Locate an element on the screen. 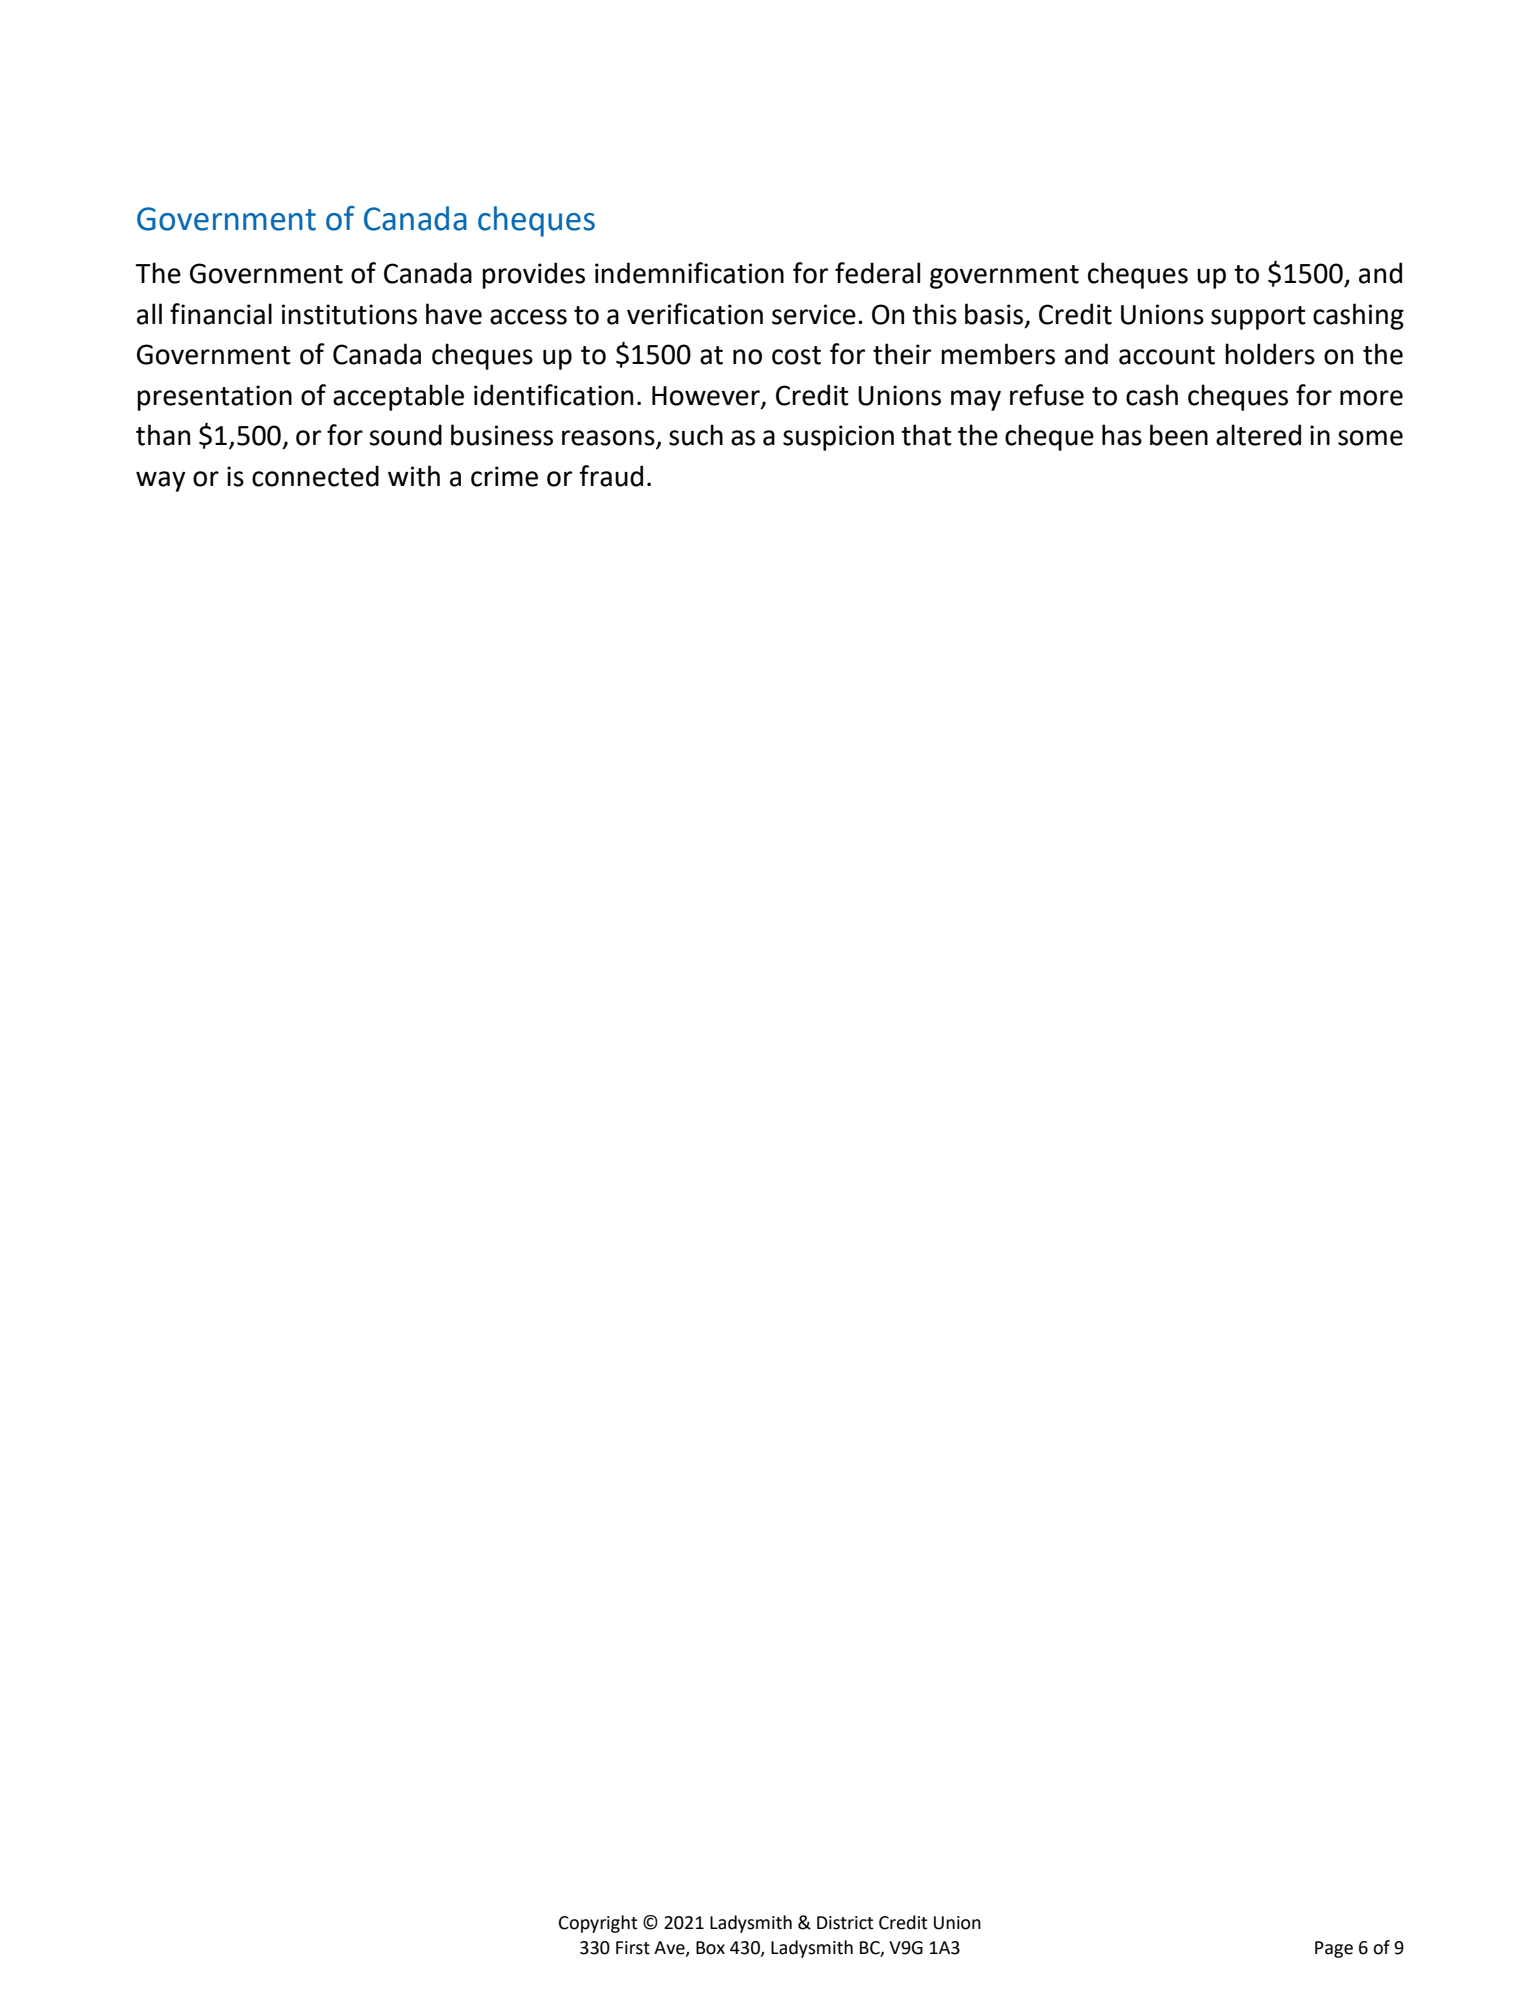 This screenshot has width=1540, height=1993. some is located at coordinates (1370, 438).
